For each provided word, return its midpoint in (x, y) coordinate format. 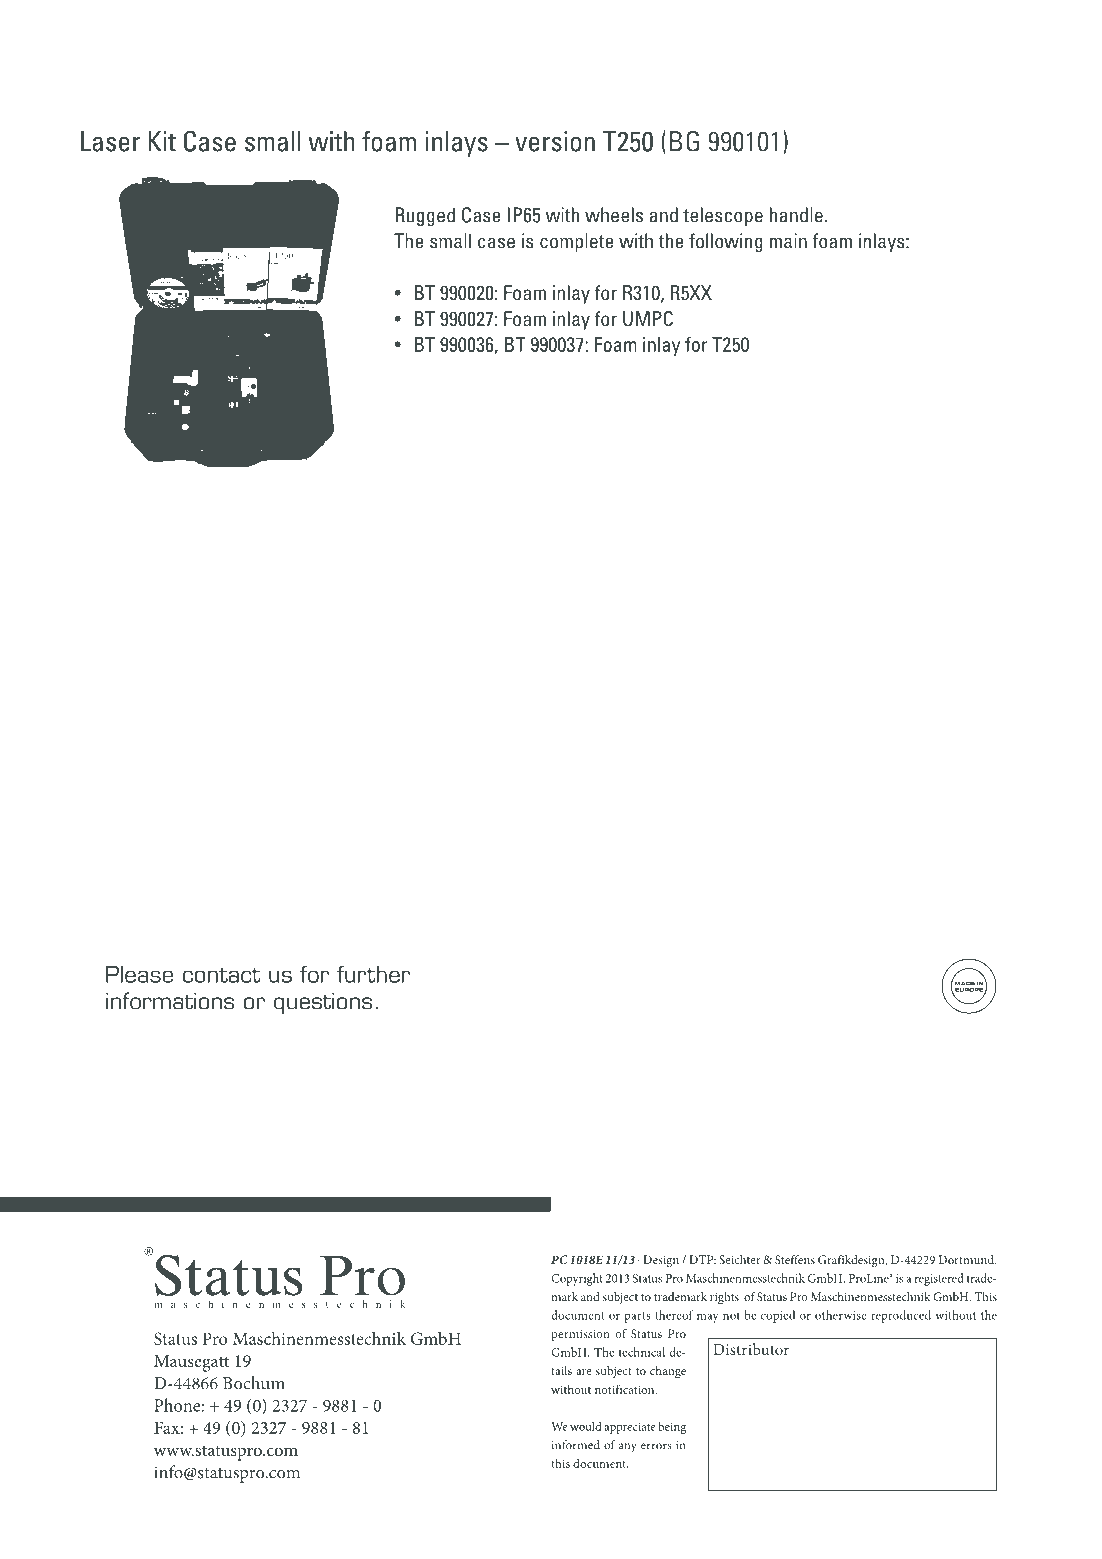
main (788, 241)
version (555, 141)
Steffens (795, 1259)
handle (796, 215)
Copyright (576, 1279)
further (373, 974)
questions (323, 1003)
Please (139, 974)
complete (577, 242)
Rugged (425, 216)
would (586, 1426)
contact (222, 975)
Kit (162, 141)
